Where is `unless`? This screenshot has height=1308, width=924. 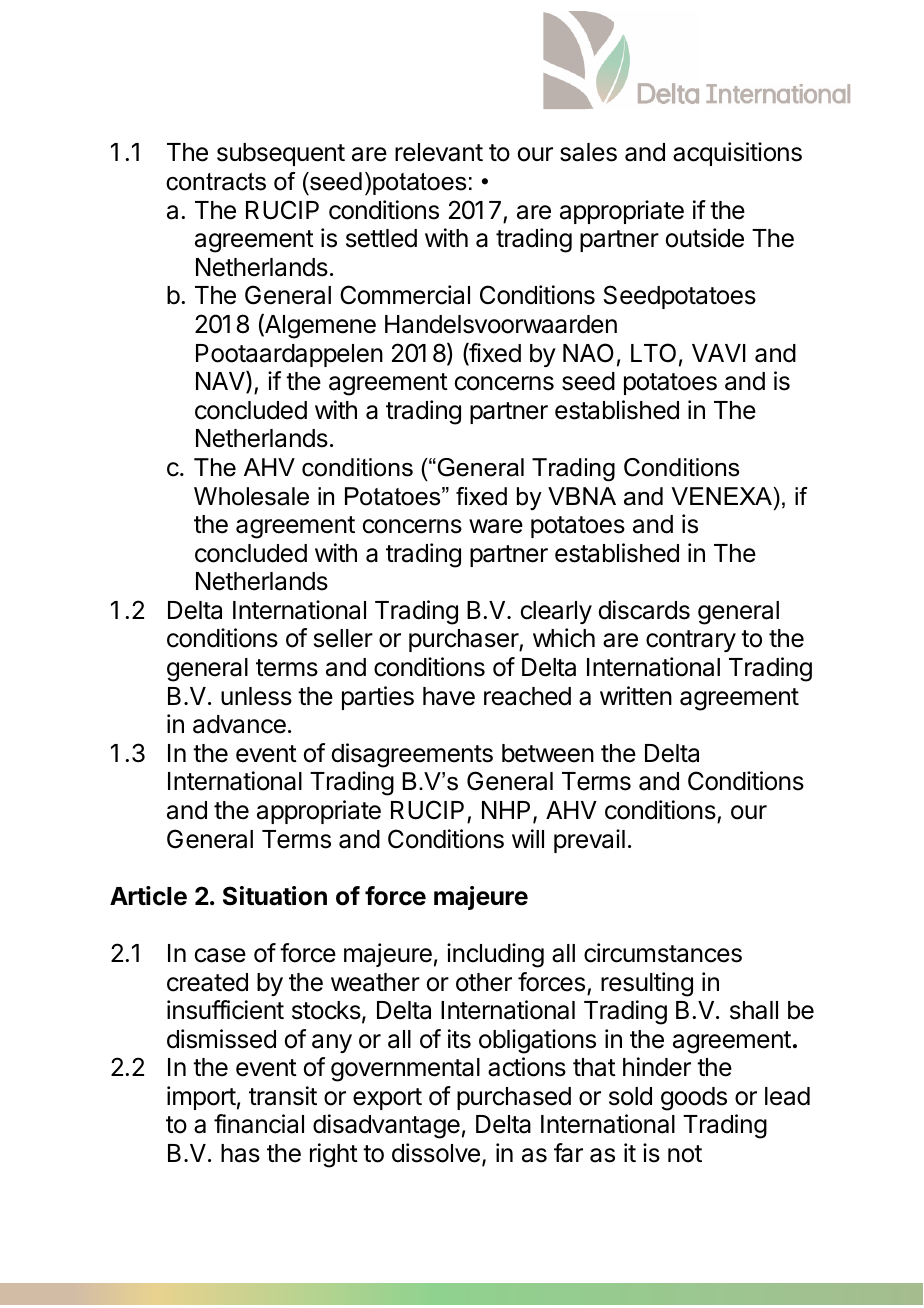 unless is located at coordinates (256, 696).
